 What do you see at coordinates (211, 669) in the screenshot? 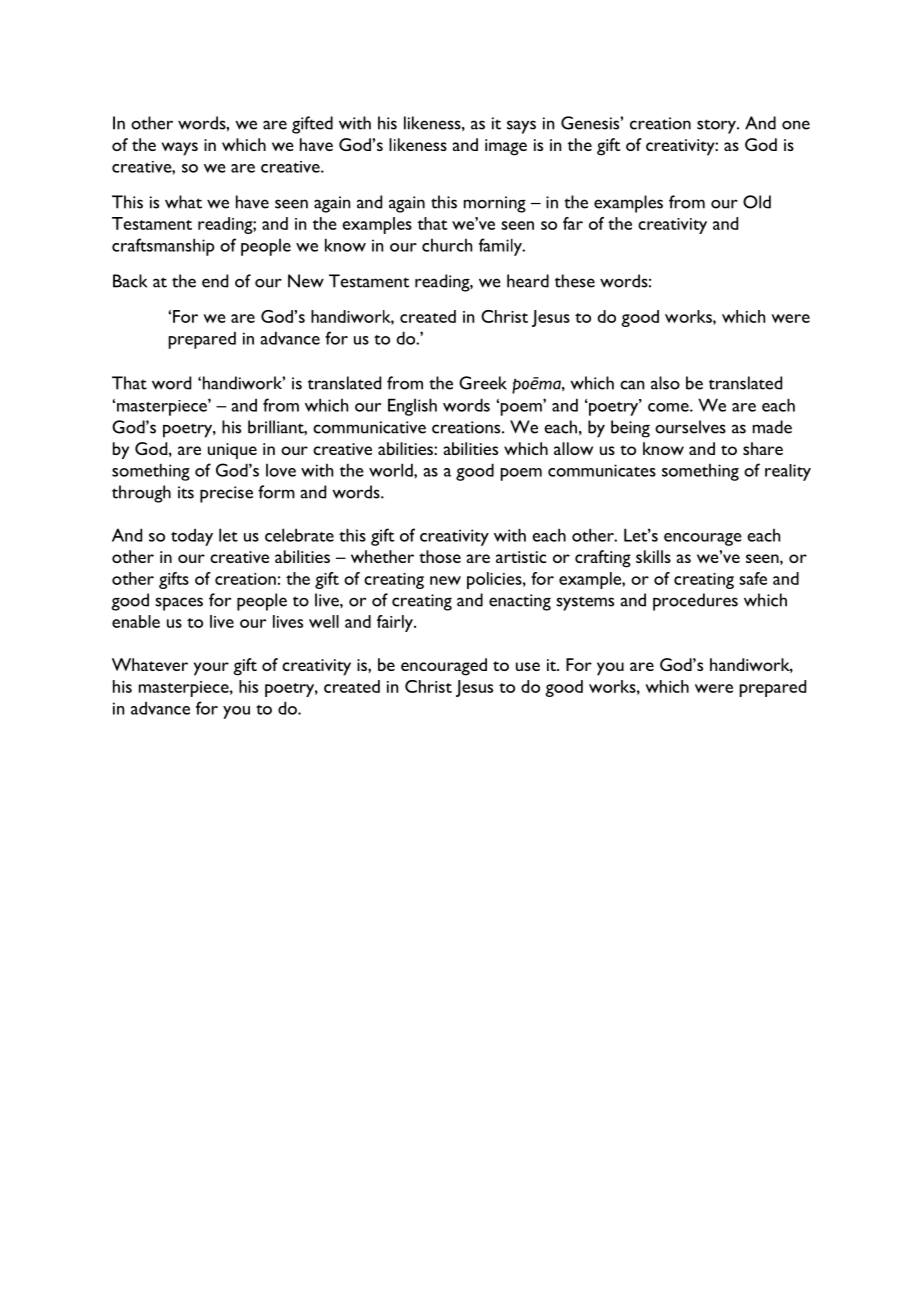
I see `your` at bounding box center [211, 669].
